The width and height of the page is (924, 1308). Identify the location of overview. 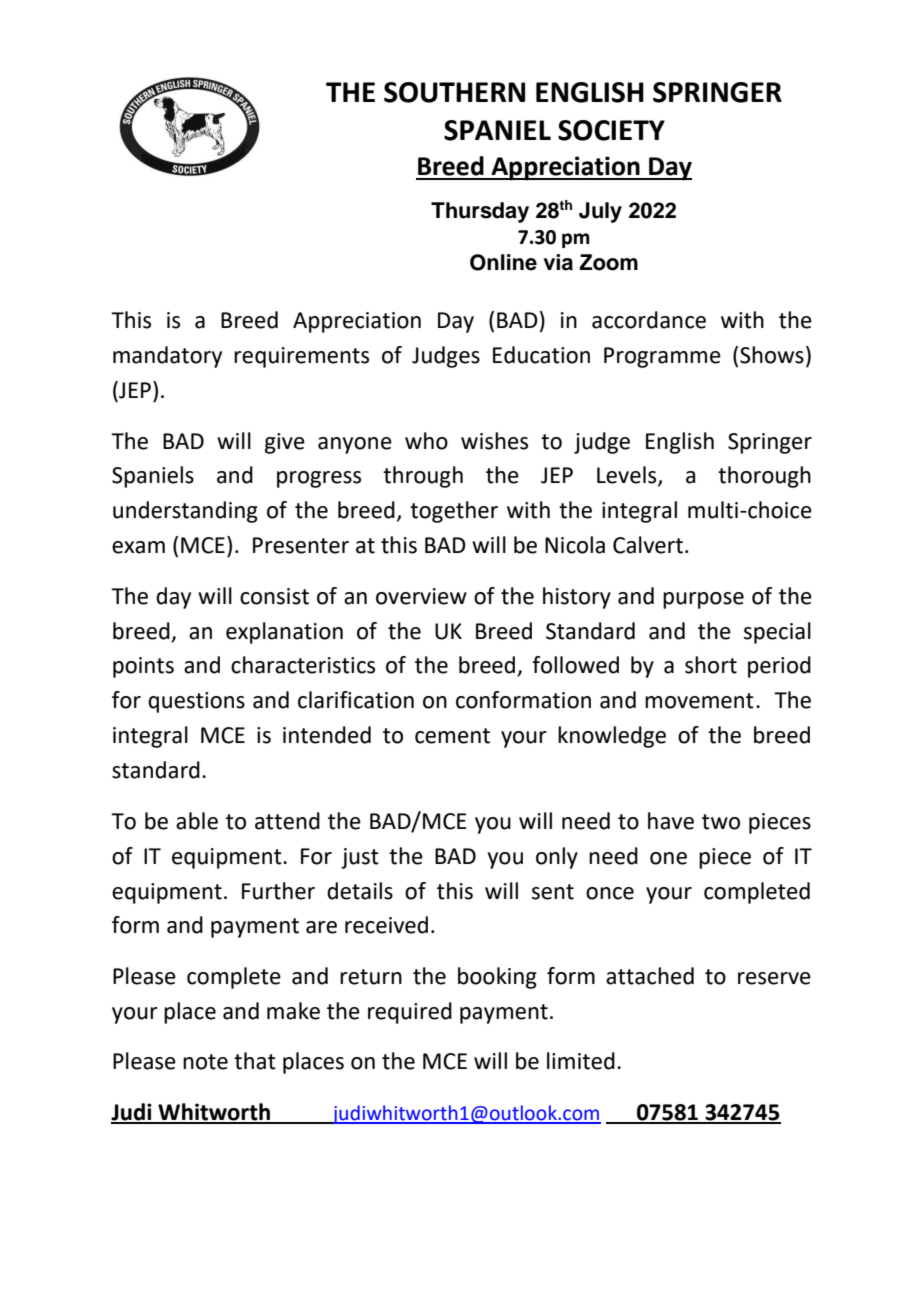
(421, 596).
